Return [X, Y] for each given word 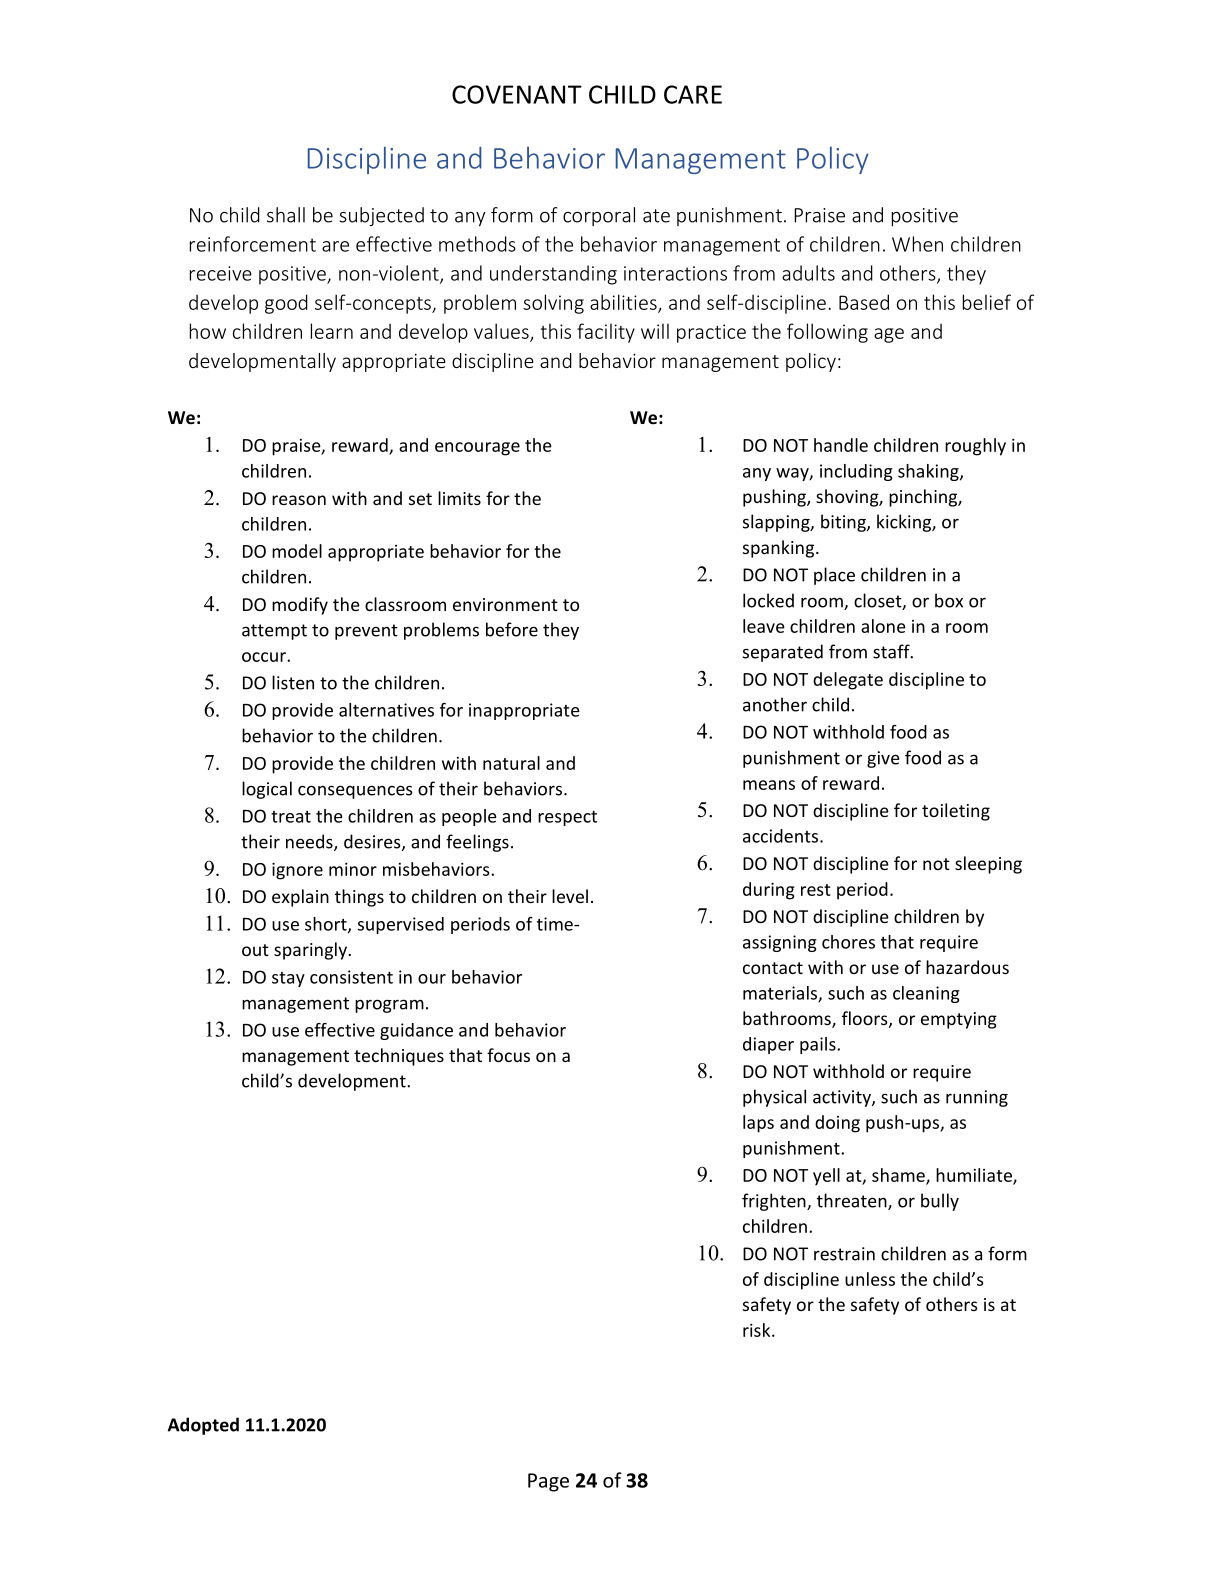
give [883, 759]
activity [843, 1098]
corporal [599, 216]
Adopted [203, 1426]
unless [870, 1279]
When [917, 244]
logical [267, 790]
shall [286, 215]
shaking [929, 472]
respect [567, 818]
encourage [477, 449]
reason [299, 500]
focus [508, 1055]
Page [548, 1482]
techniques [399, 1057]
